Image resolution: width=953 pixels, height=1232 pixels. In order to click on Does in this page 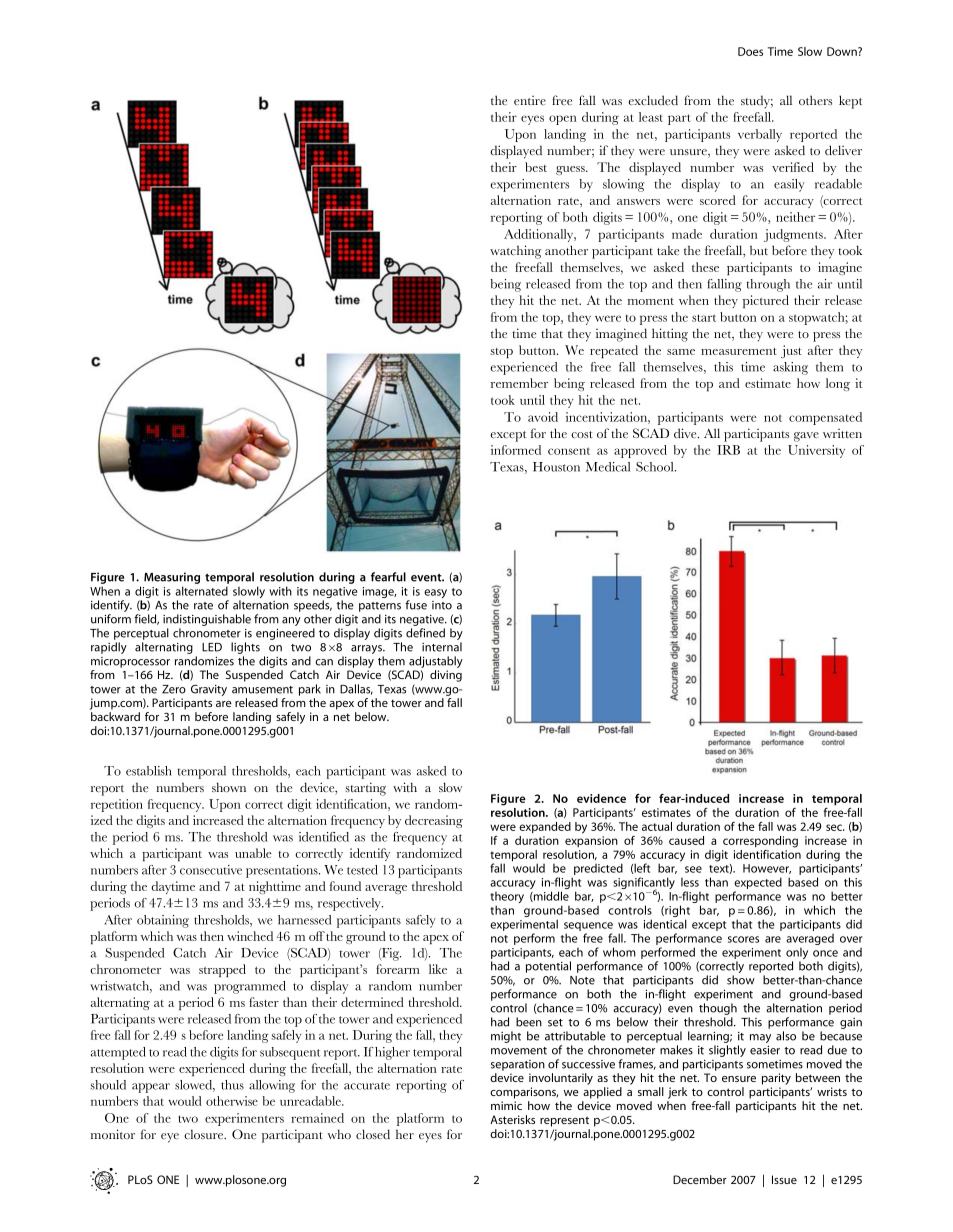, I will do `click(750, 51)`.
